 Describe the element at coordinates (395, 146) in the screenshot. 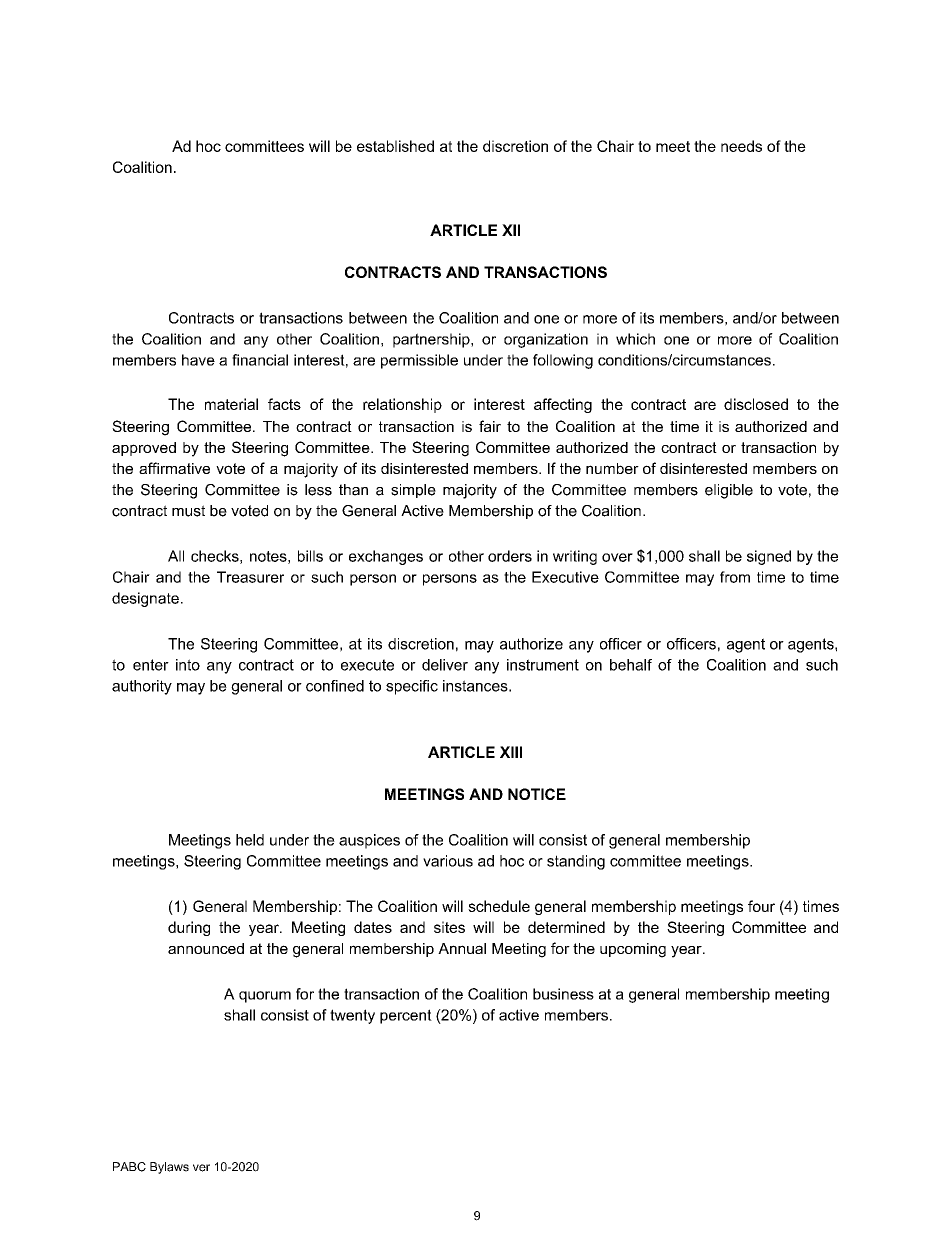

I see `established` at that location.
